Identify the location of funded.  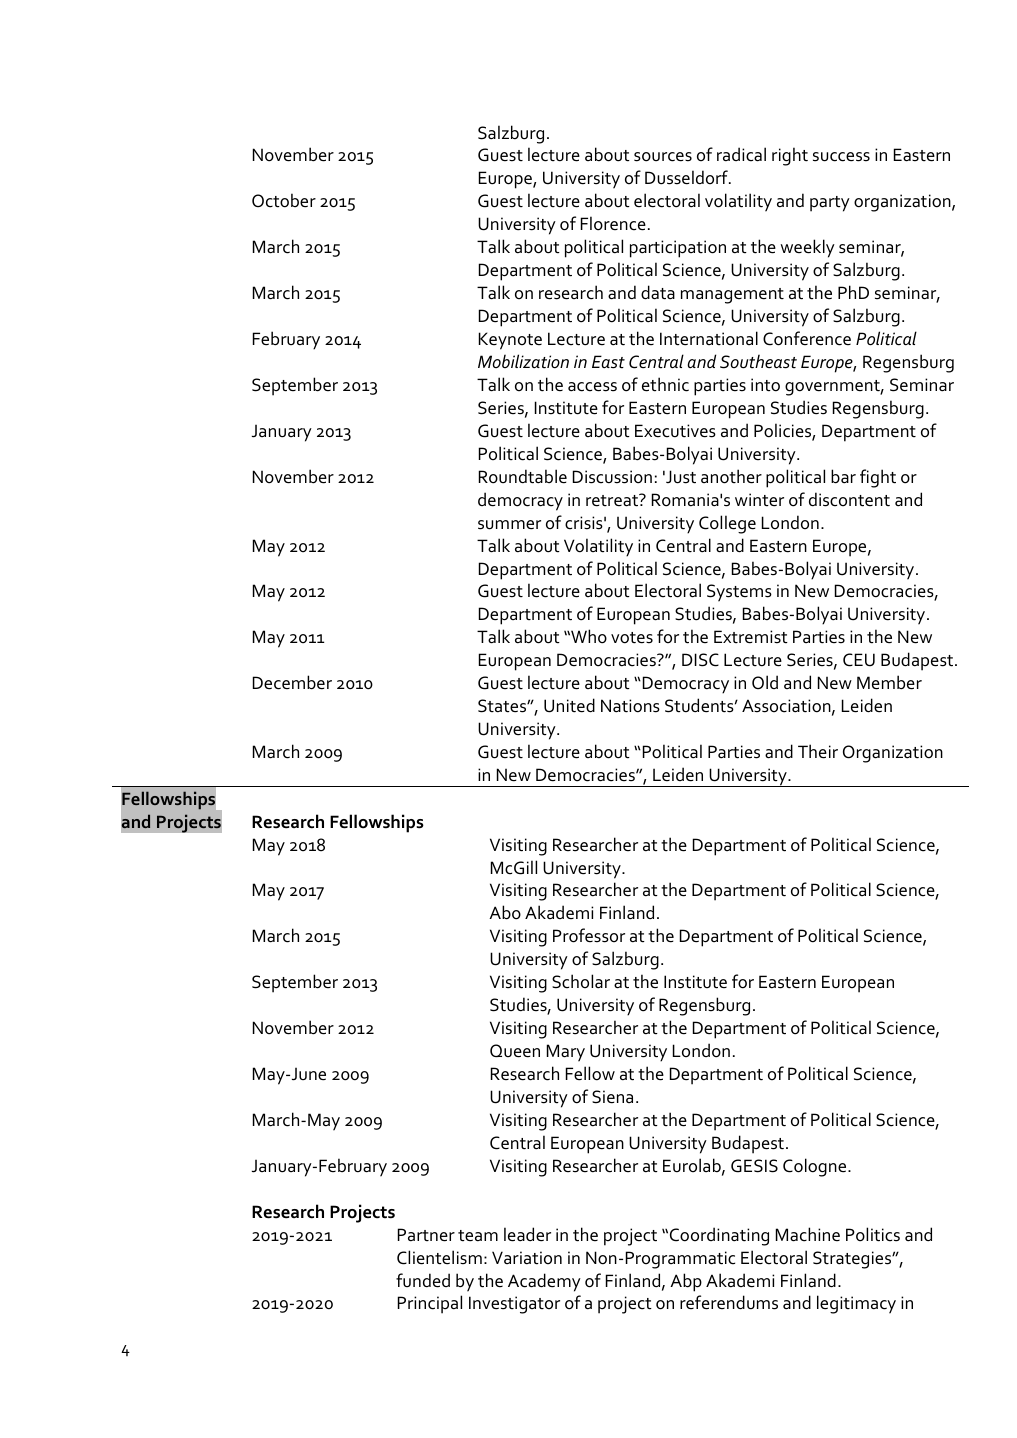
(423, 1280).
